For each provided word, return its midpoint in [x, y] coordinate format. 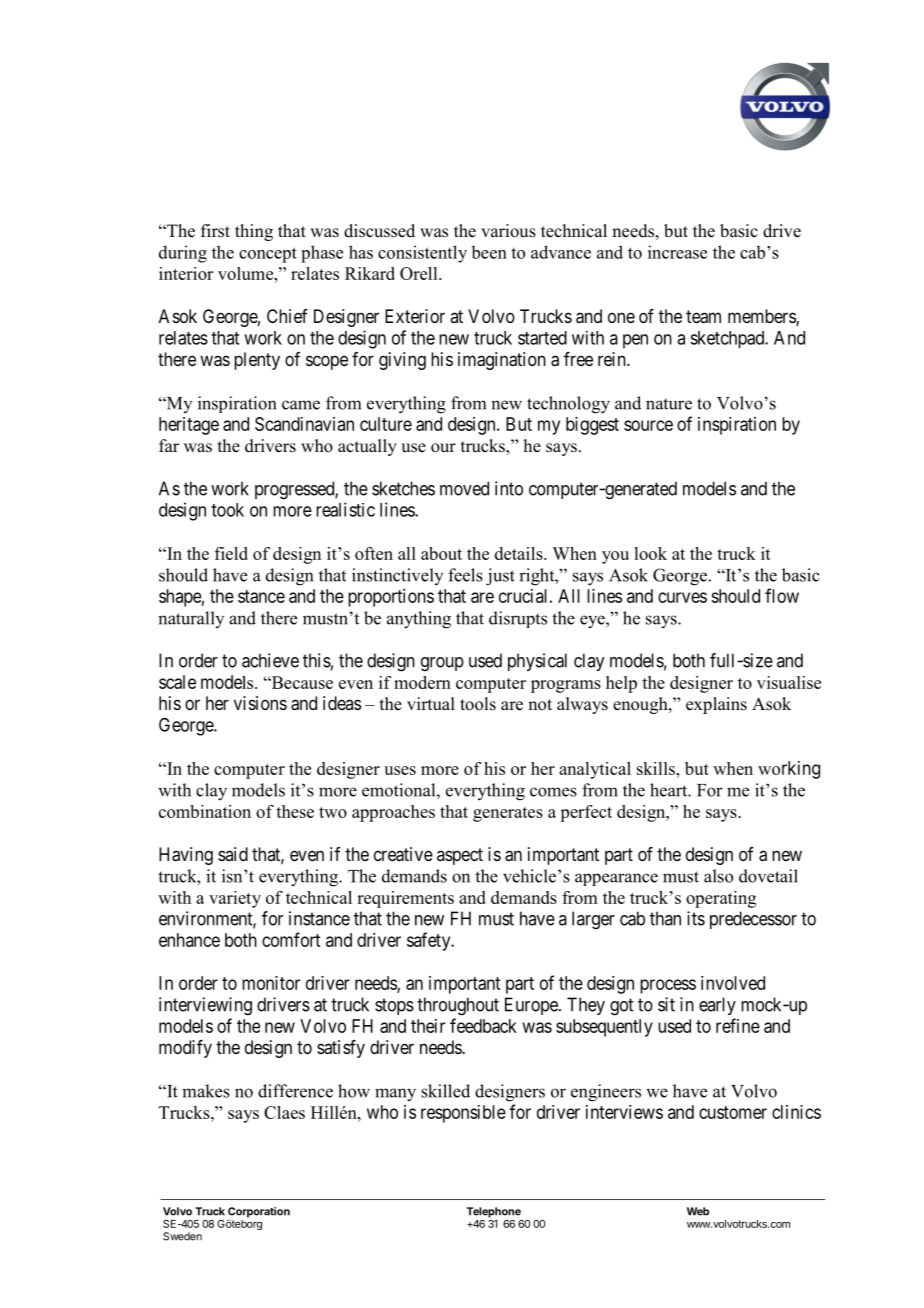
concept [268, 255]
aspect [460, 856]
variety [235, 899]
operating [721, 899]
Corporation [258, 1213]
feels [465, 575]
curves [682, 597]
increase [677, 252]
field [231, 553]
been [489, 252]
